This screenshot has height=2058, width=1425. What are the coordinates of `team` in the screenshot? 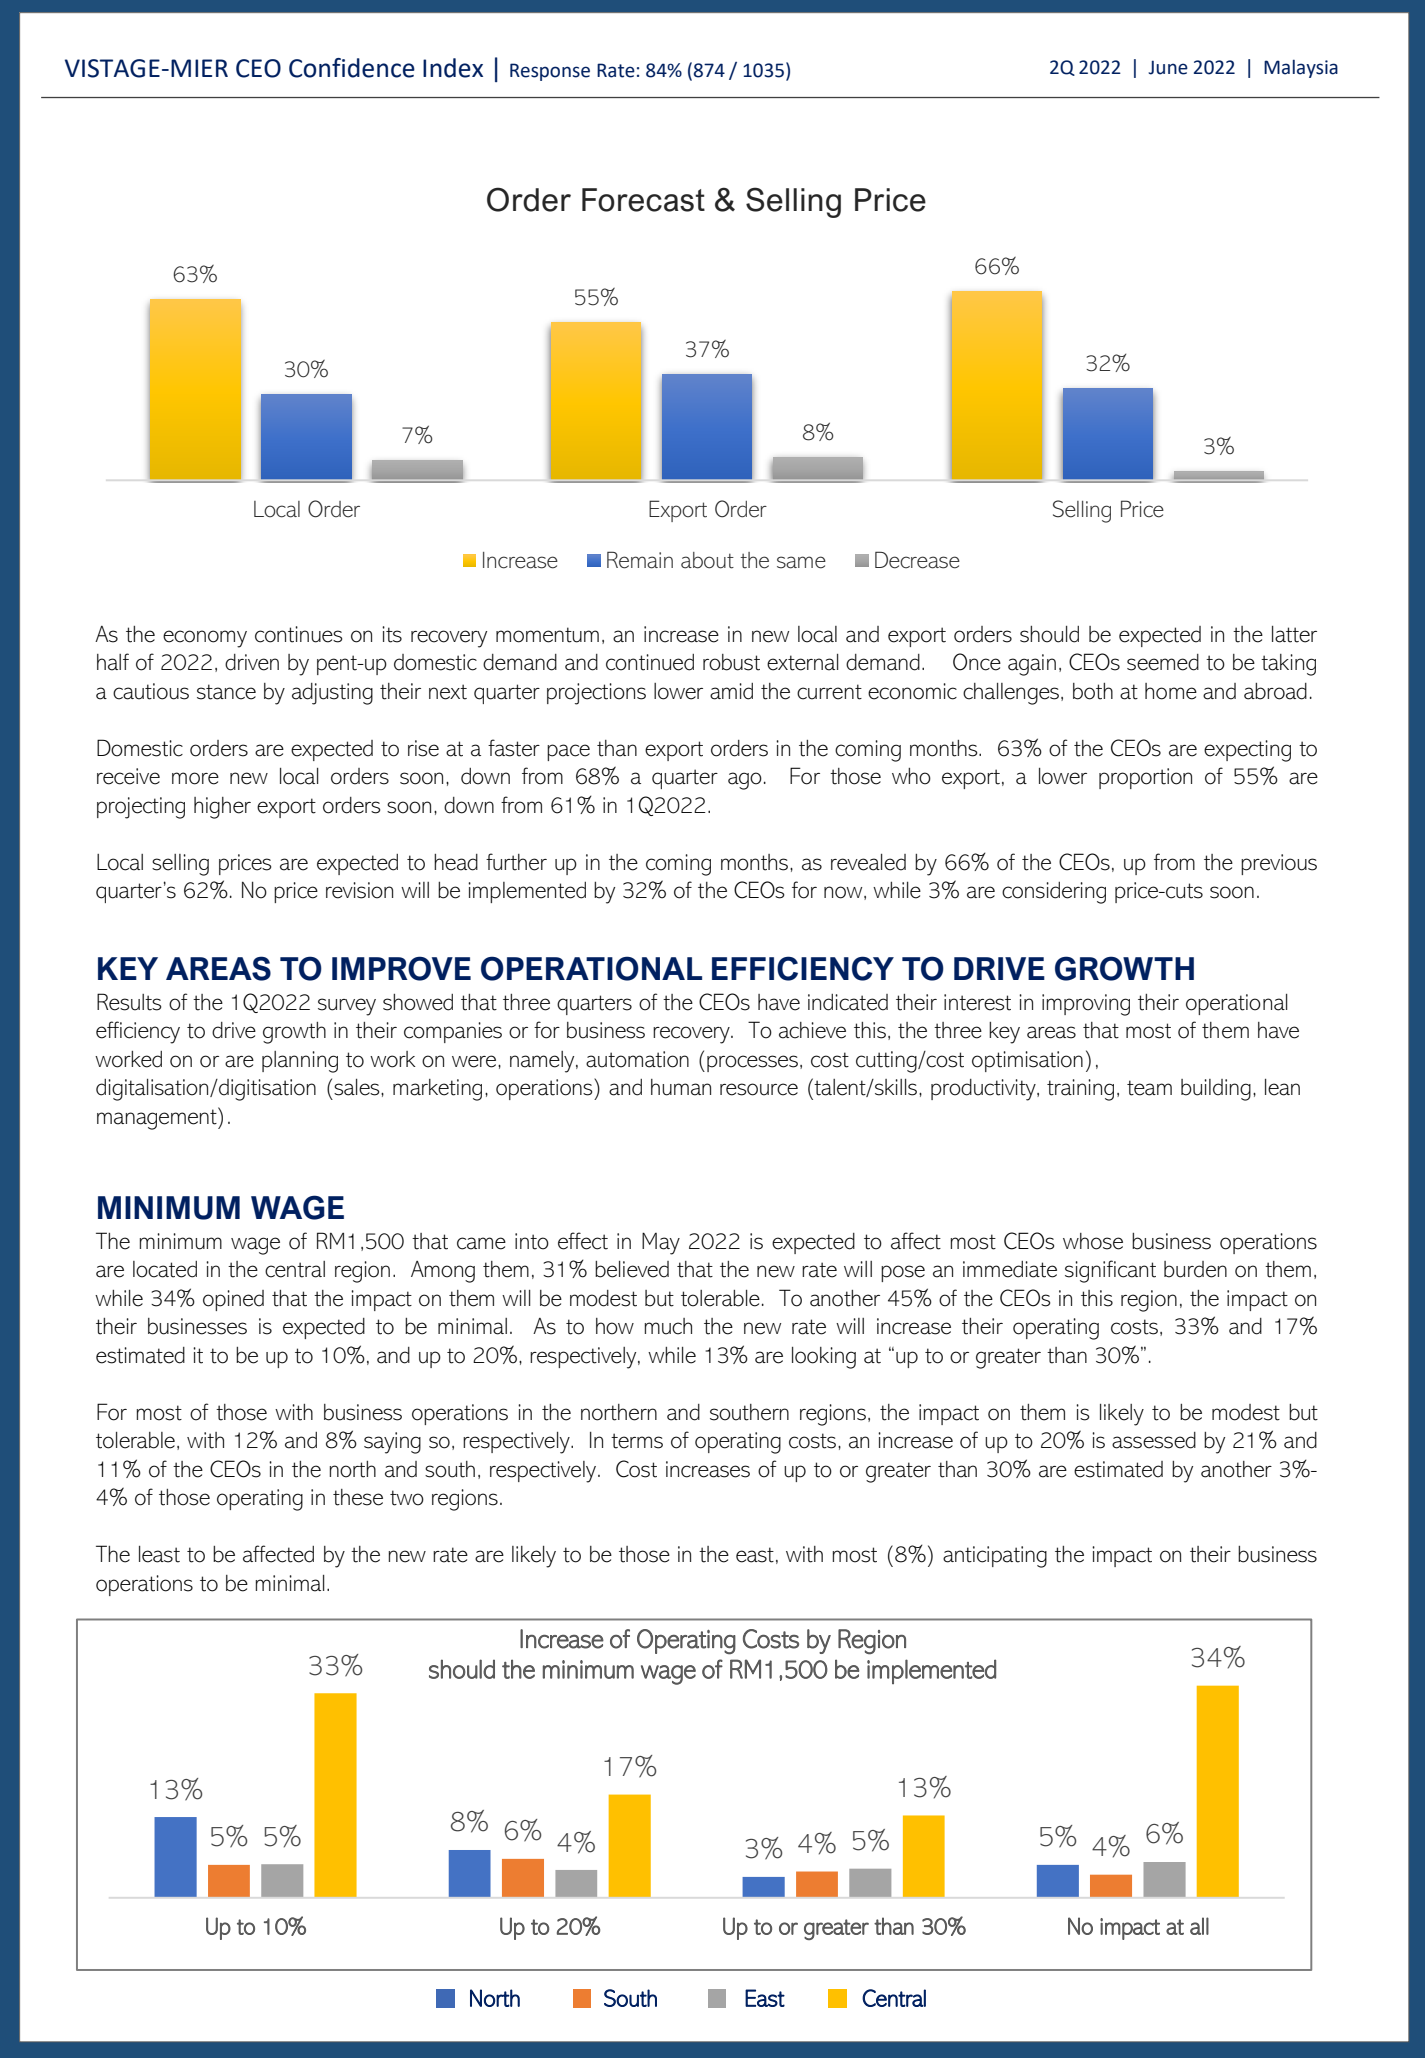 It's located at (1149, 1088).
